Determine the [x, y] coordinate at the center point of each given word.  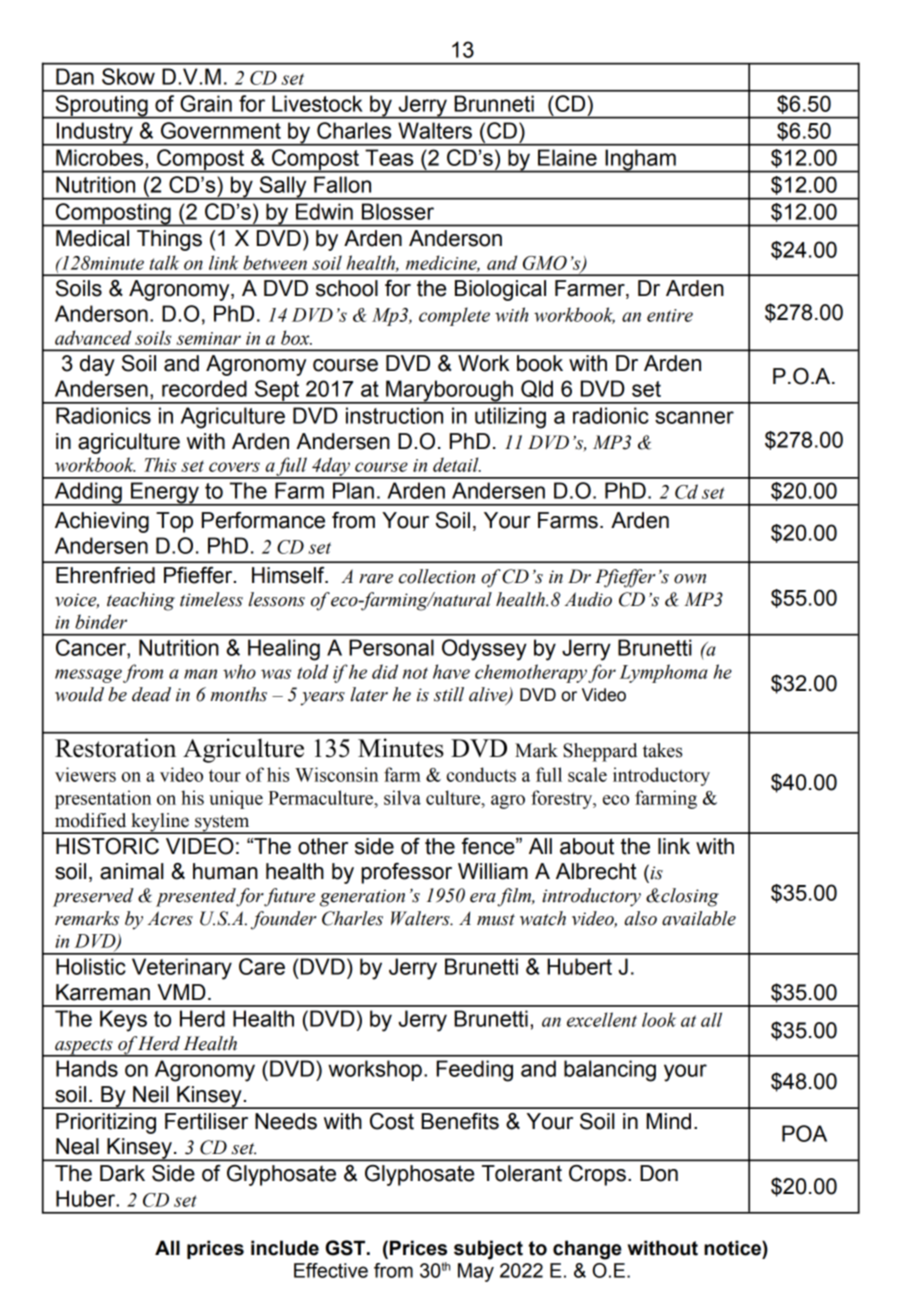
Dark [122, 1173]
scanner [694, 417]
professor [406, 873]
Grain [206, 103]
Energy [165, 494]
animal [132, 871]
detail [457, 464]
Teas [389, 157]
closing [689, 897]
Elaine [567, 157]
